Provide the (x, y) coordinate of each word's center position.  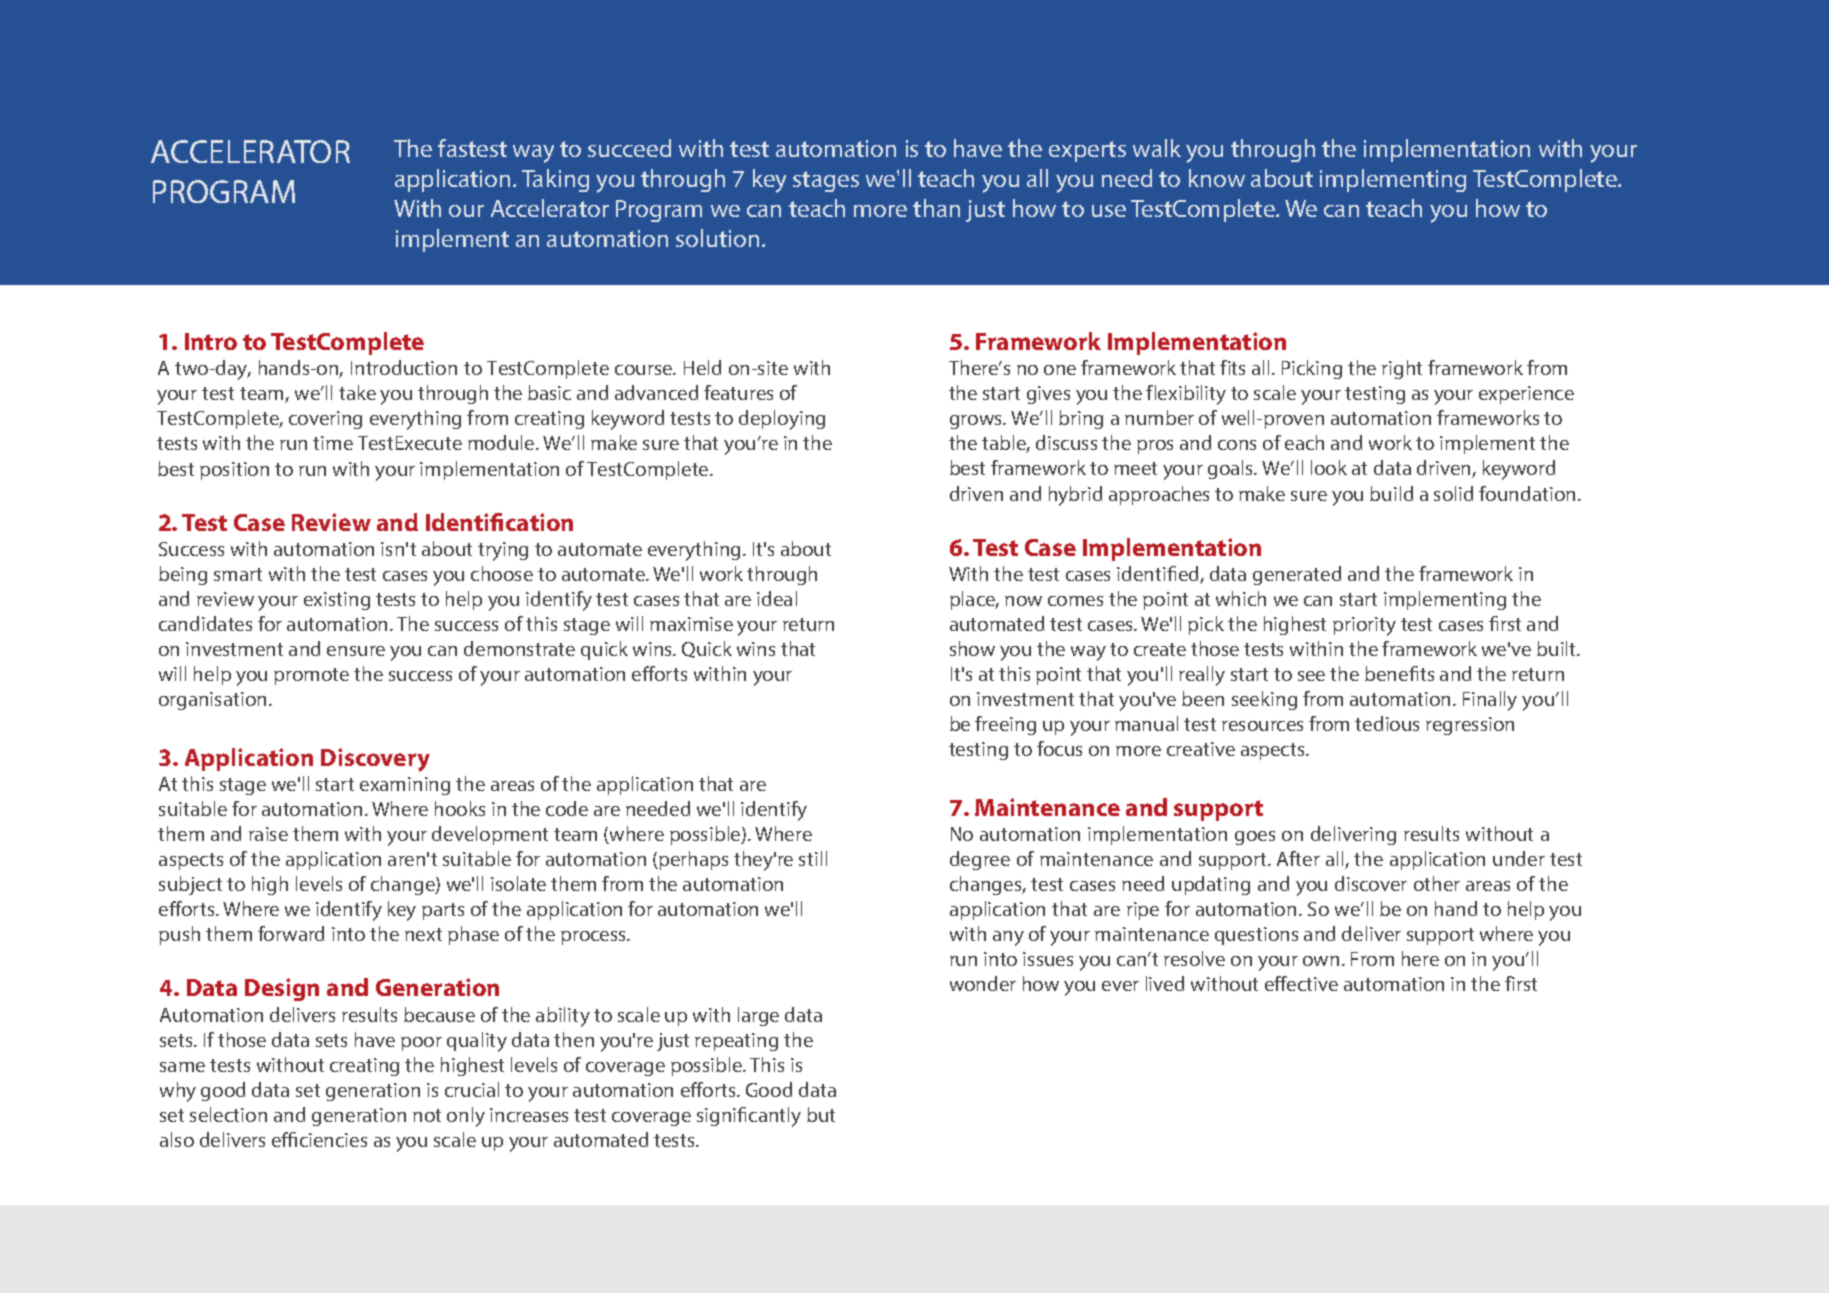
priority (1364, 626)
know (1217, 178)
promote (311, 676)
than (936, 208)
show (972, 648)
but (821, 1114)
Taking (555, 180)
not (427, 1115)
